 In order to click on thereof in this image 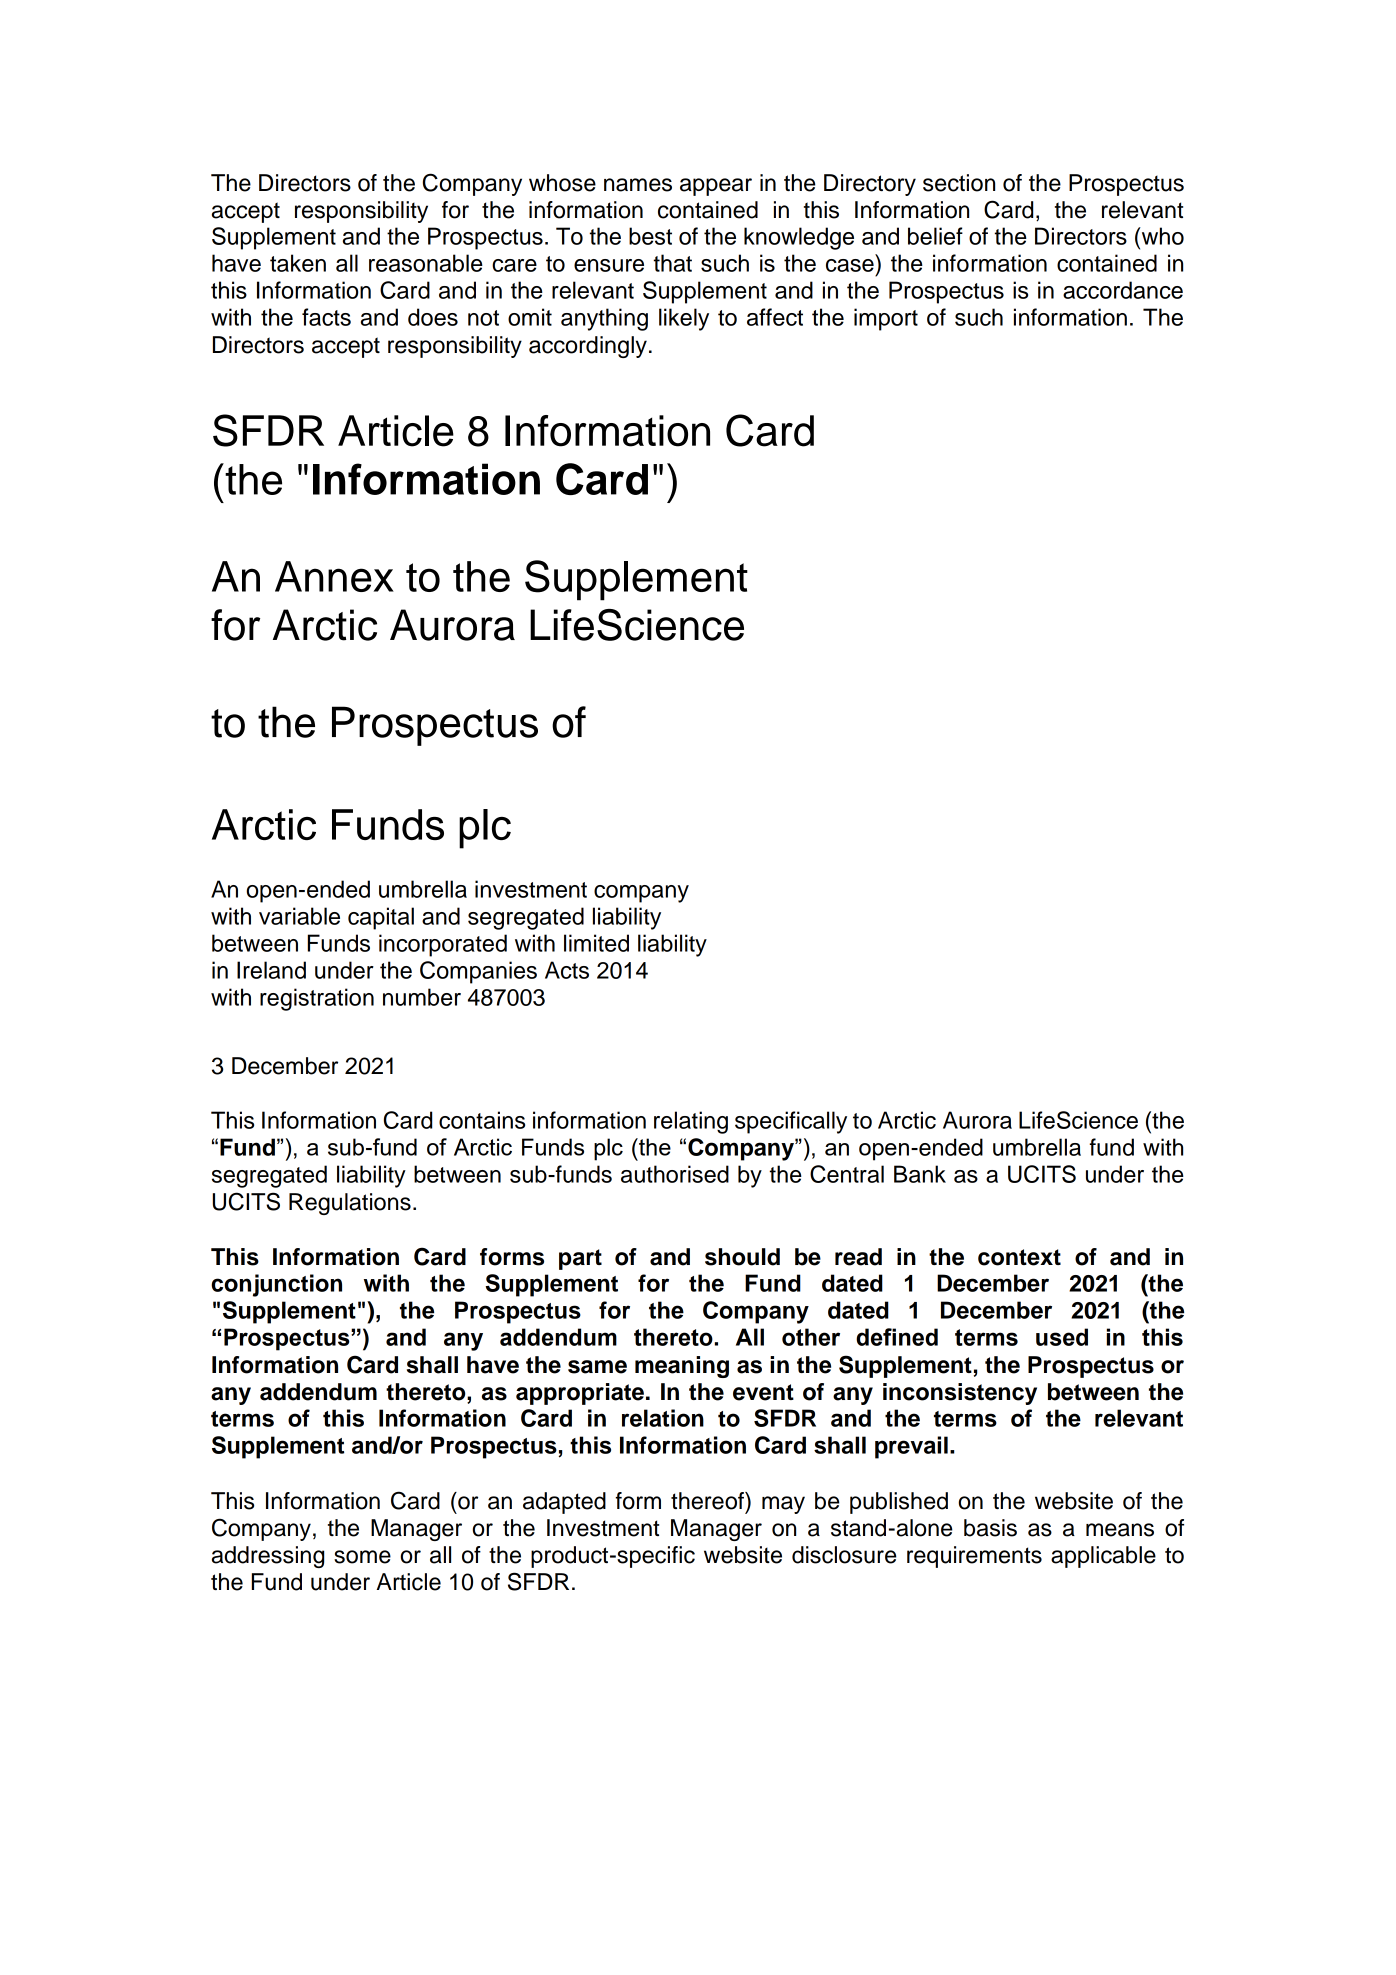, I will do `click(708, 1501)`.
